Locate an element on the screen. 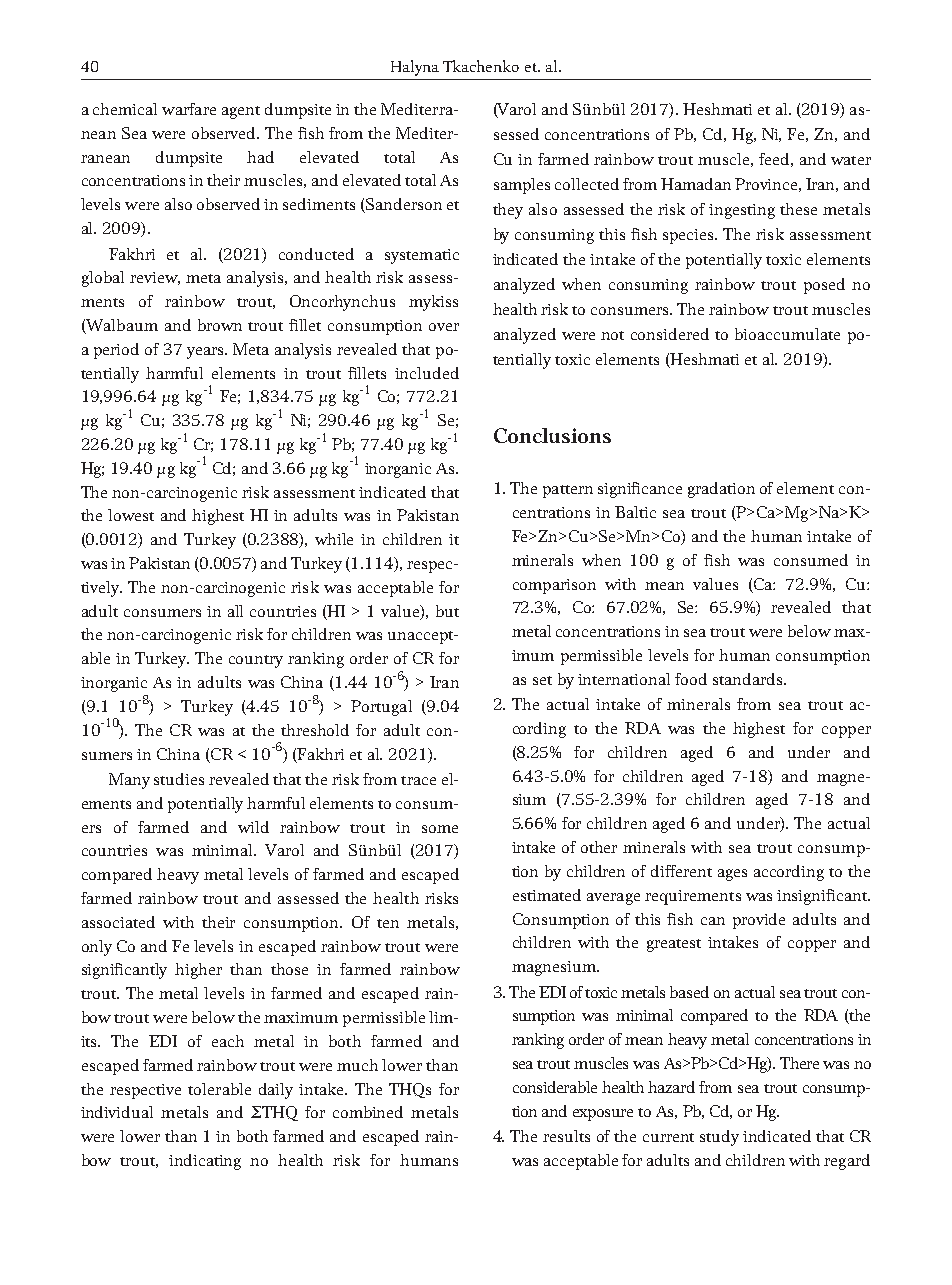 The height and width of the screenshot is (1285, 952). results is located at coordinates (566, 1136).
